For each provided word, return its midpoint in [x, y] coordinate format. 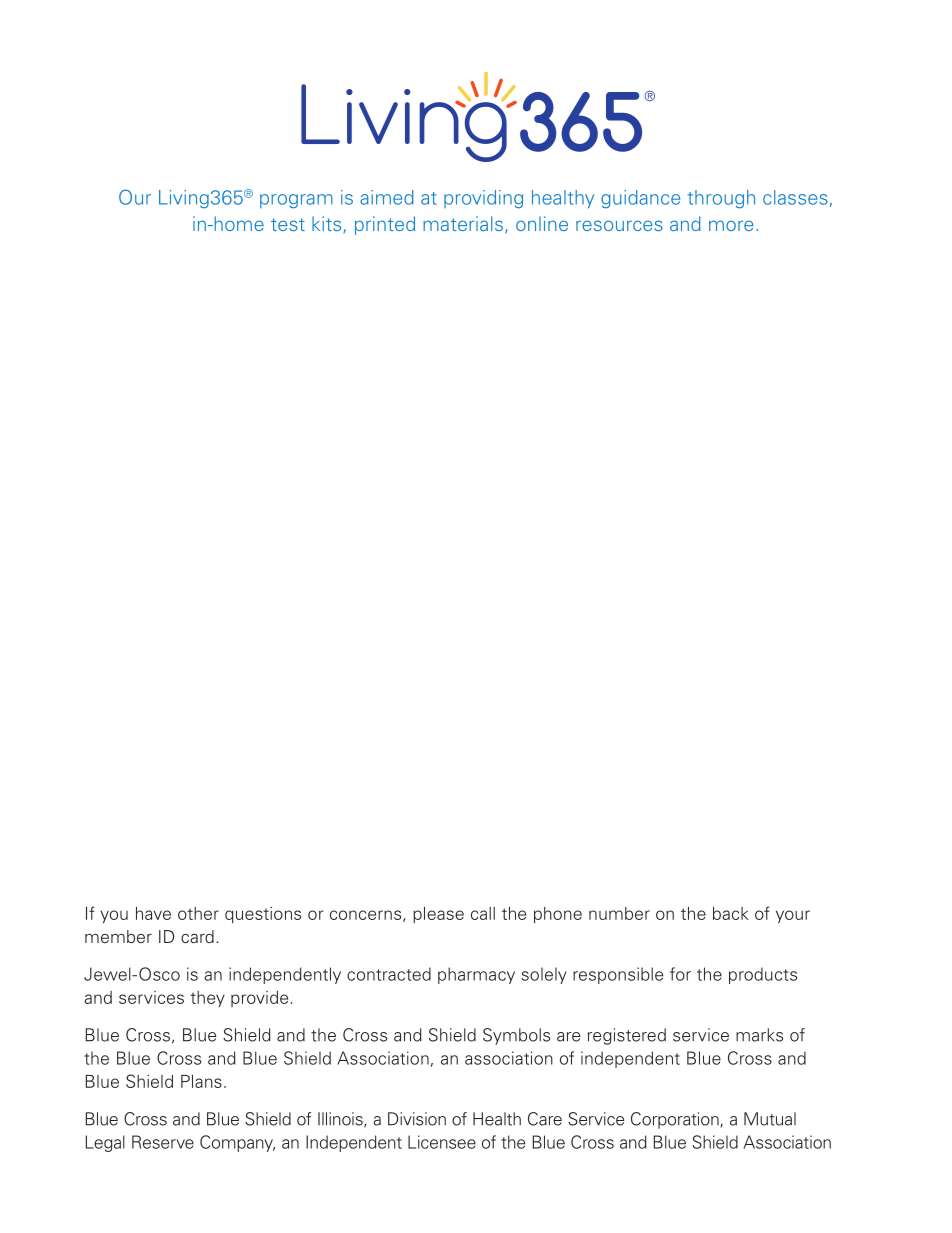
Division [417, 1119]
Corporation [676, 1120]
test [288, 224]
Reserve [163, 1142]
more [731, 225]
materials [463, 223]
